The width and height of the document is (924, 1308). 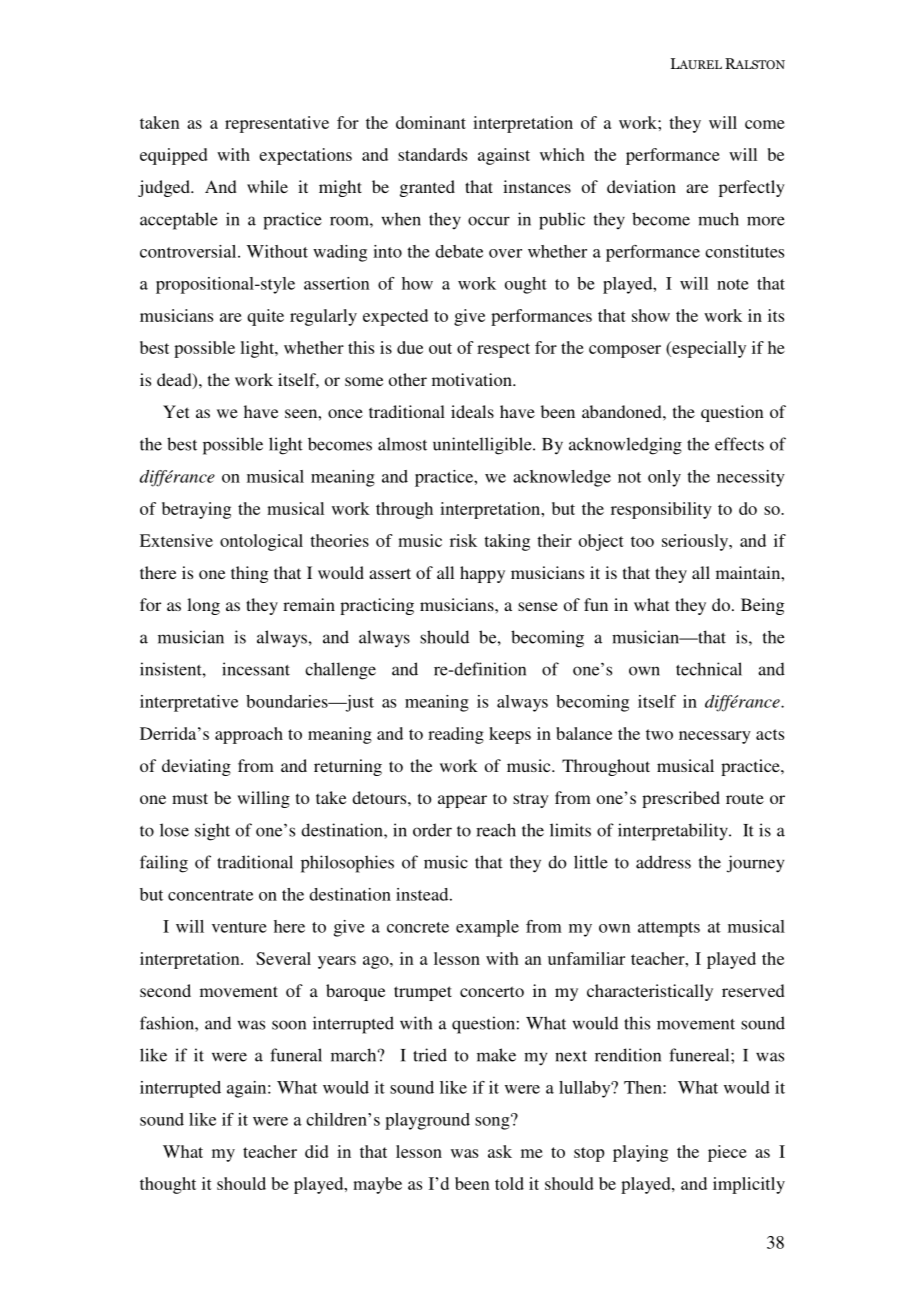 What do you see at coordinates (432, 154) in the document?
I see `standards` at bounding box center [432, 154].
